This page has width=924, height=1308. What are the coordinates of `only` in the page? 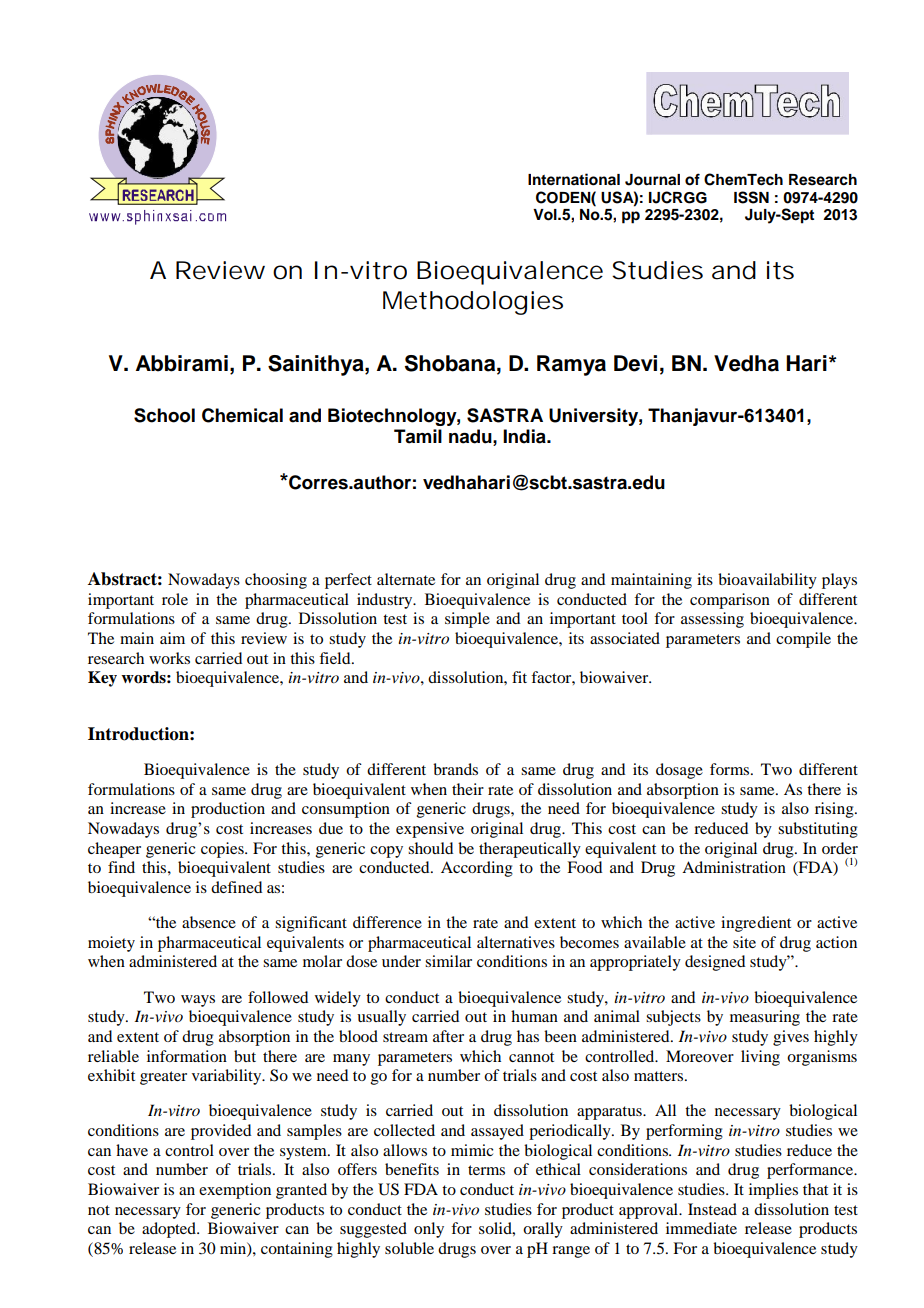 It's located at (429, 1230).
